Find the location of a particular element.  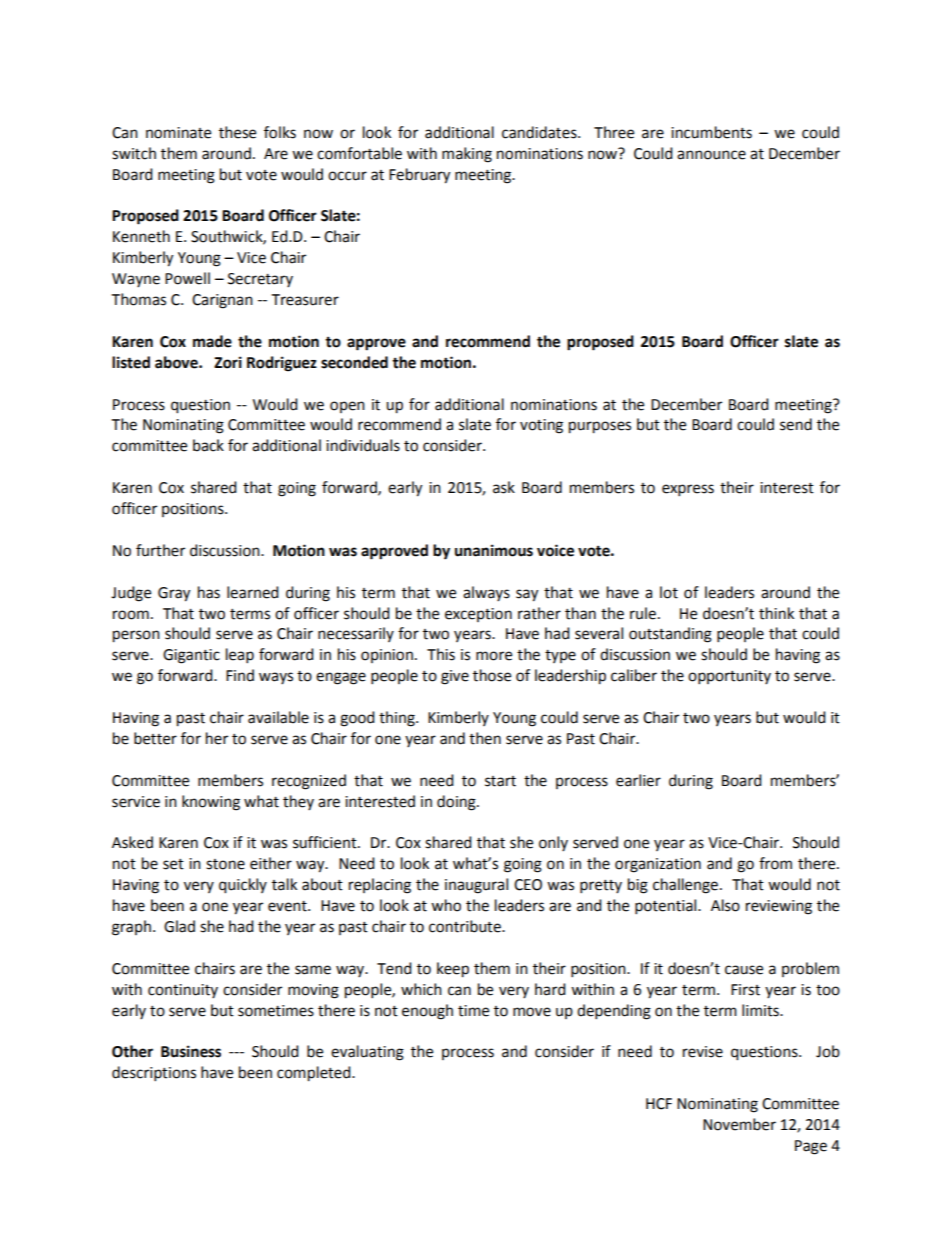

think is located at coordinates (776, 613).
